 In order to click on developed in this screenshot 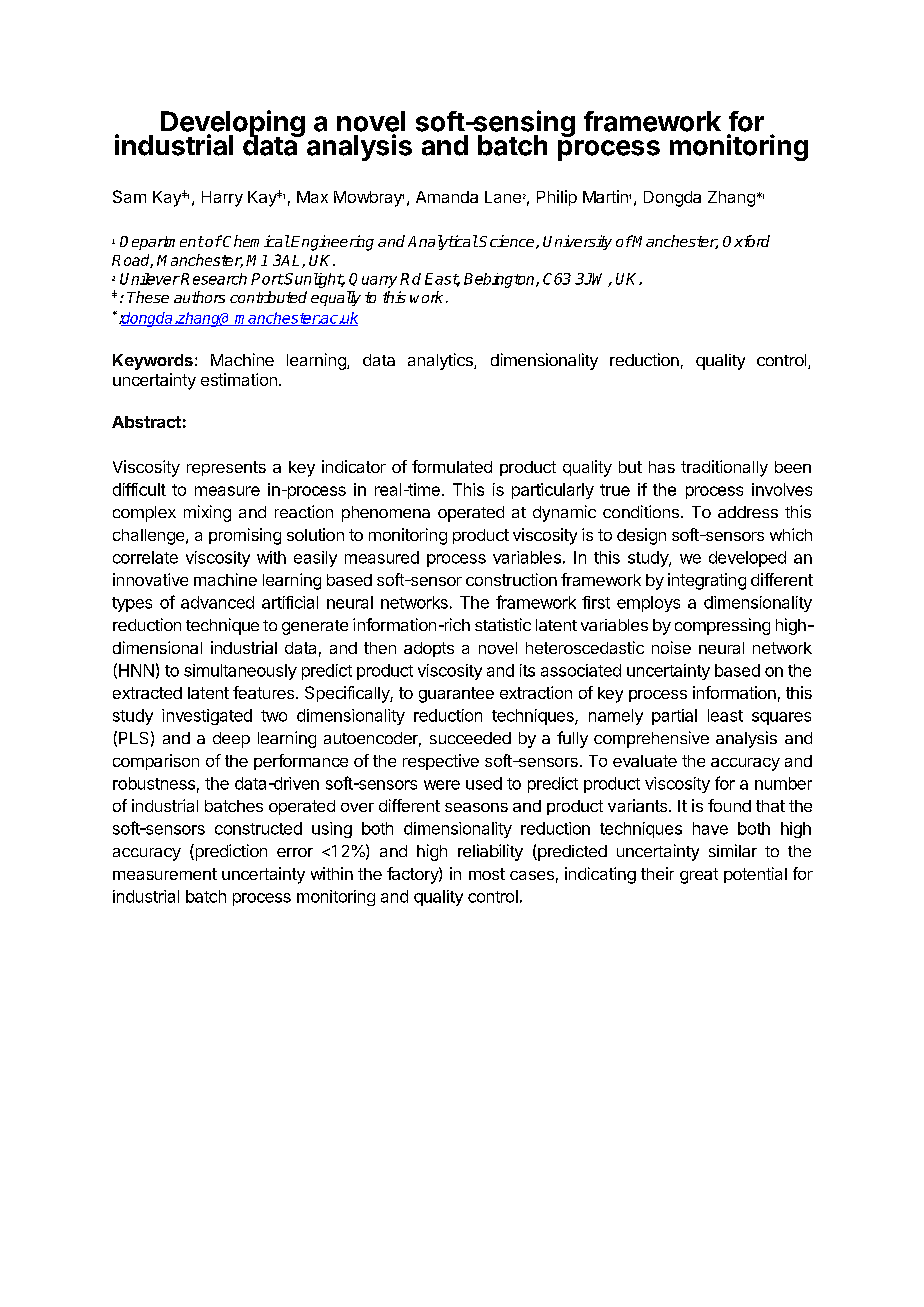, I will do `click(747, 559)`.
